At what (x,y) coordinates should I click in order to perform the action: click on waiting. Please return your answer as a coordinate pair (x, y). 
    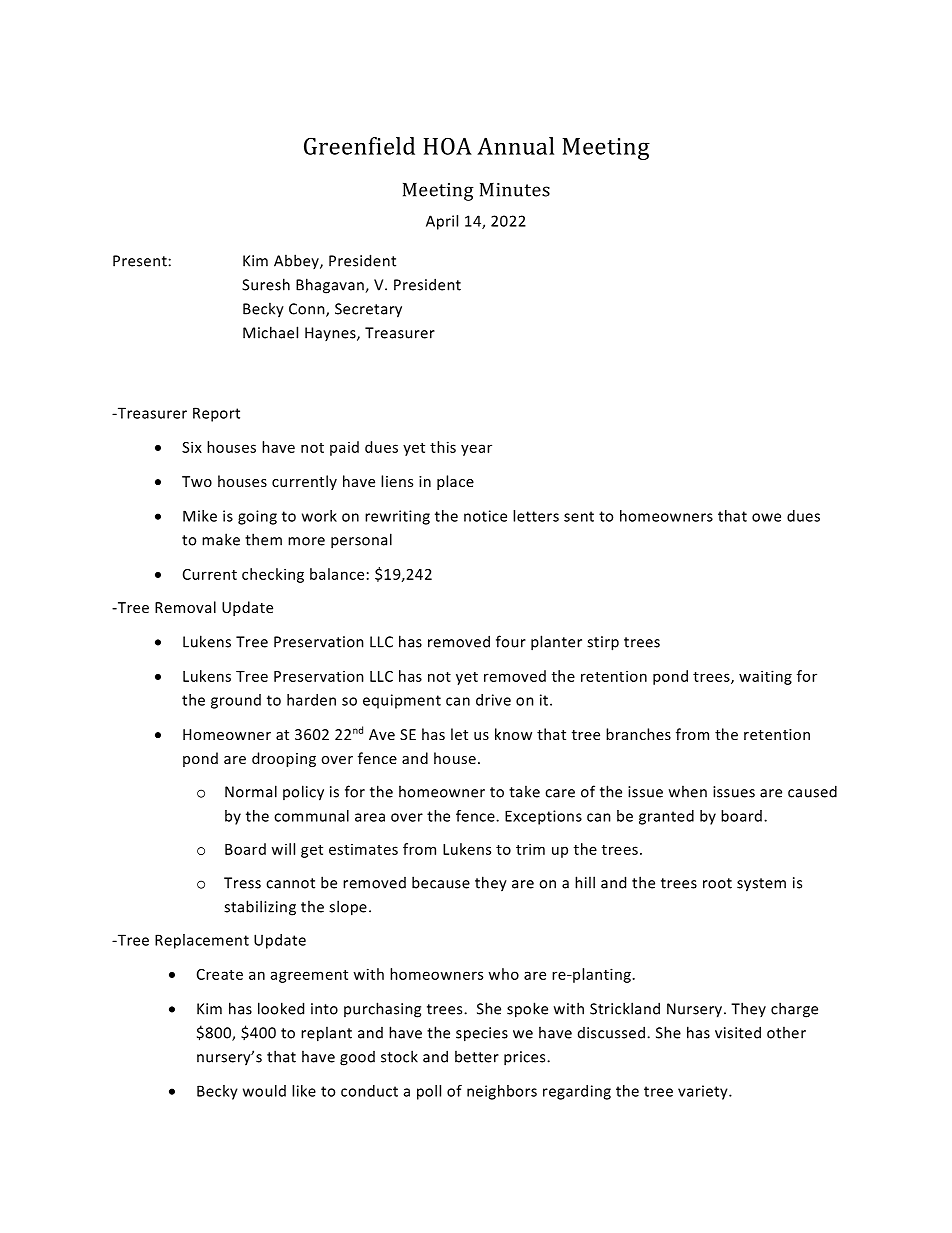
    Looking at the image, I should click on (765, 677).
